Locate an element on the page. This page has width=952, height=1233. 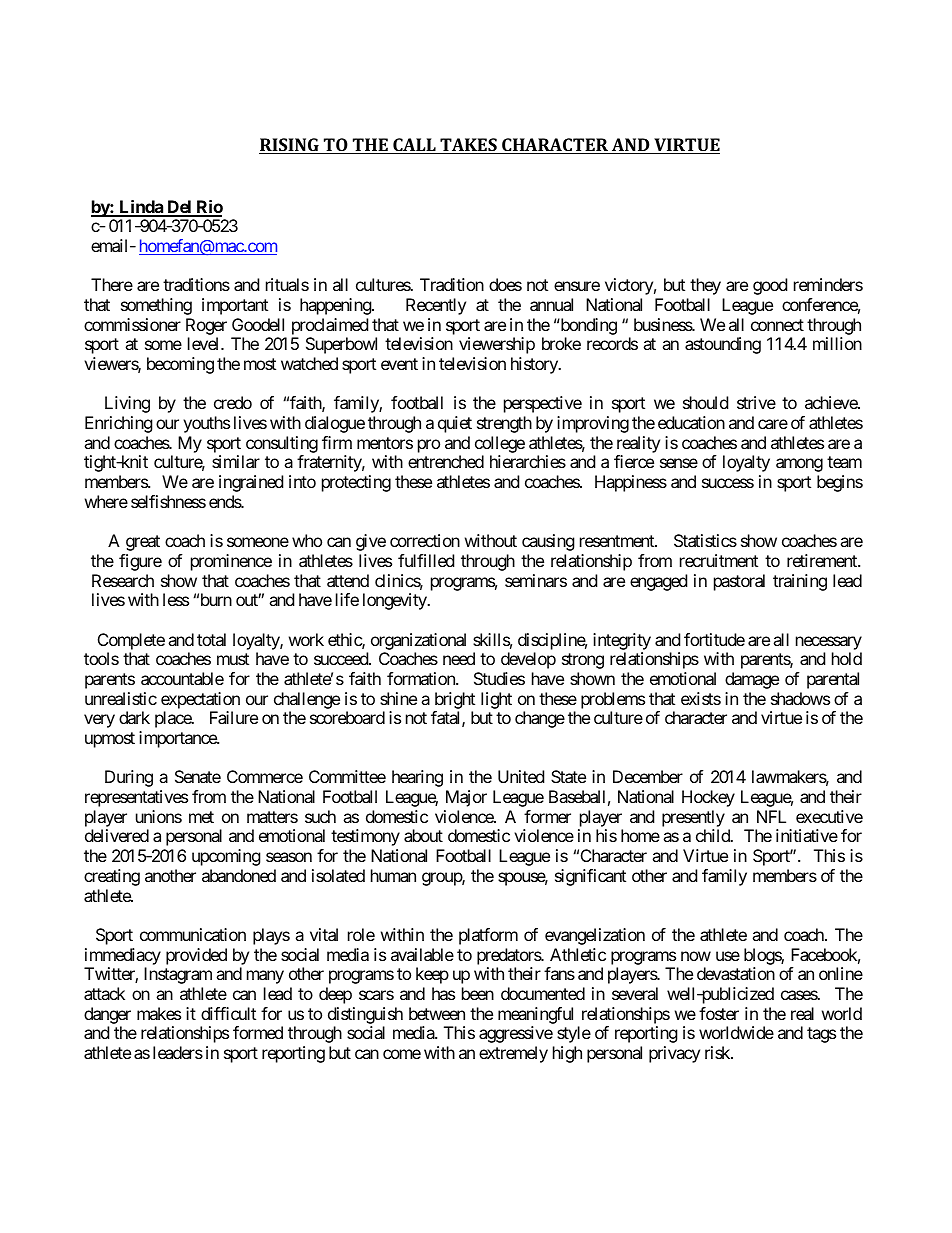
TAKES is located at coordinates (468, 146).
